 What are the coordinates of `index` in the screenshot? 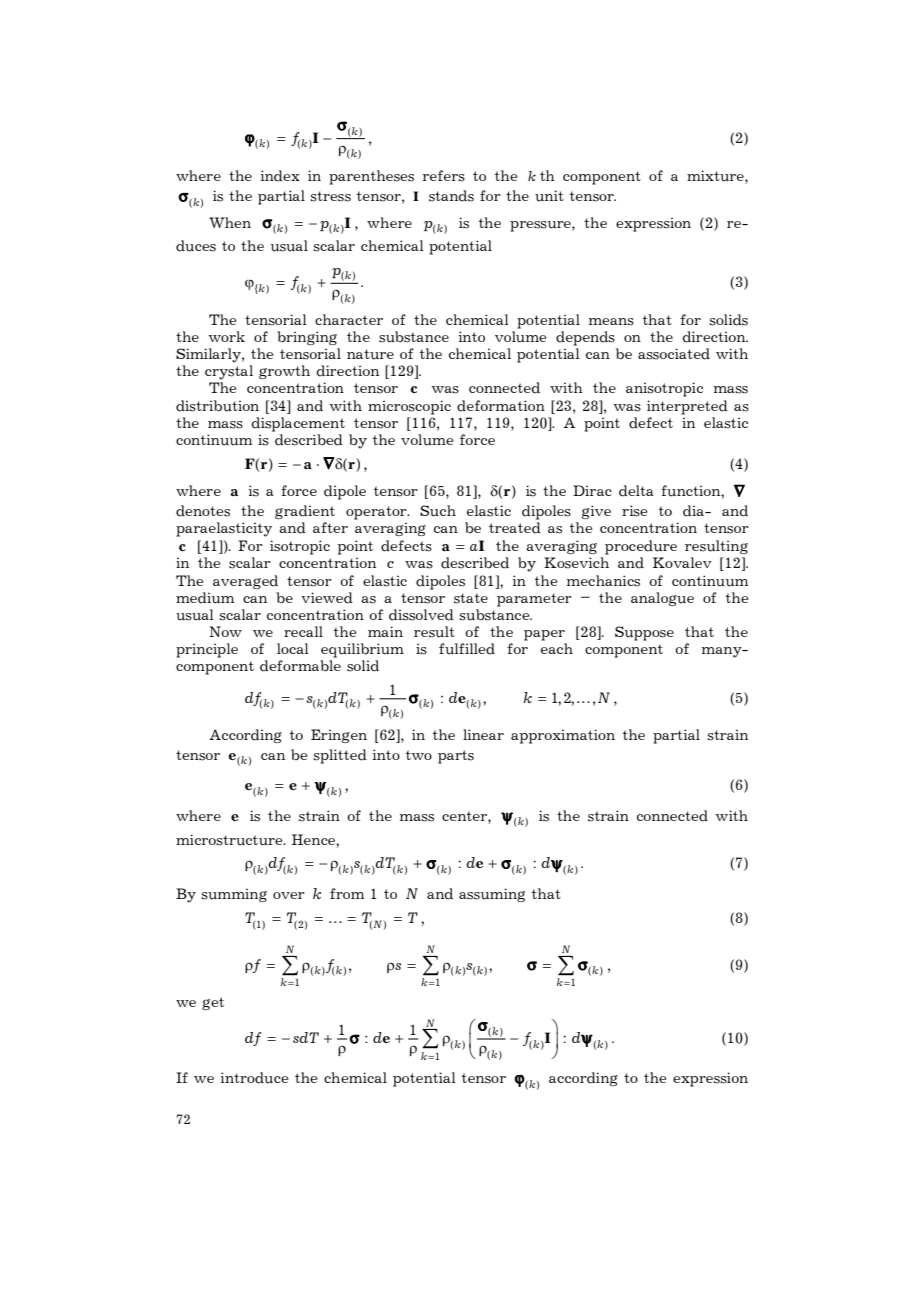 It's located at (280, 176).
